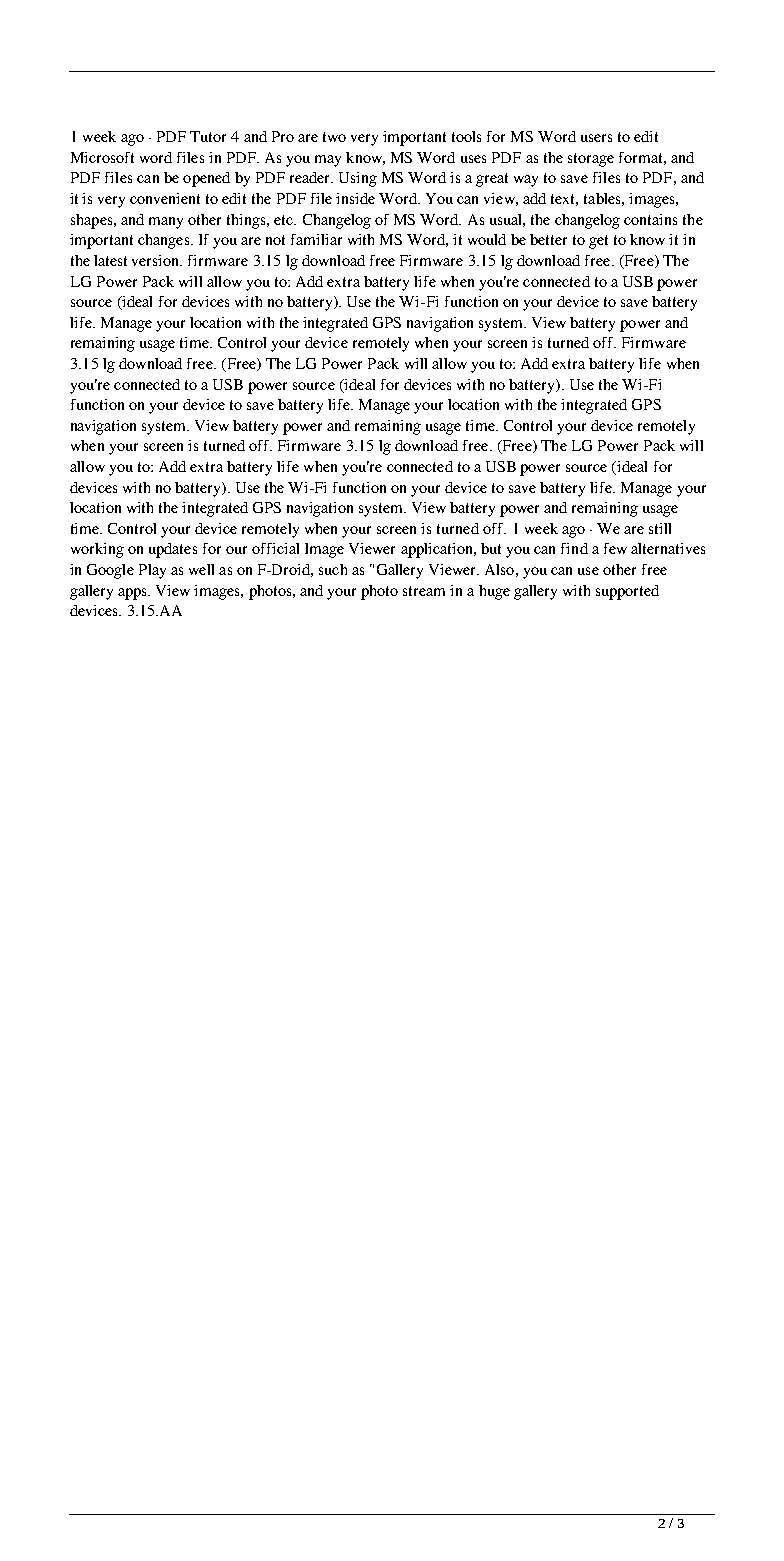 The height and width of the screenshot is (1561, 784). I want to click on familiar, so click(316, 239).
